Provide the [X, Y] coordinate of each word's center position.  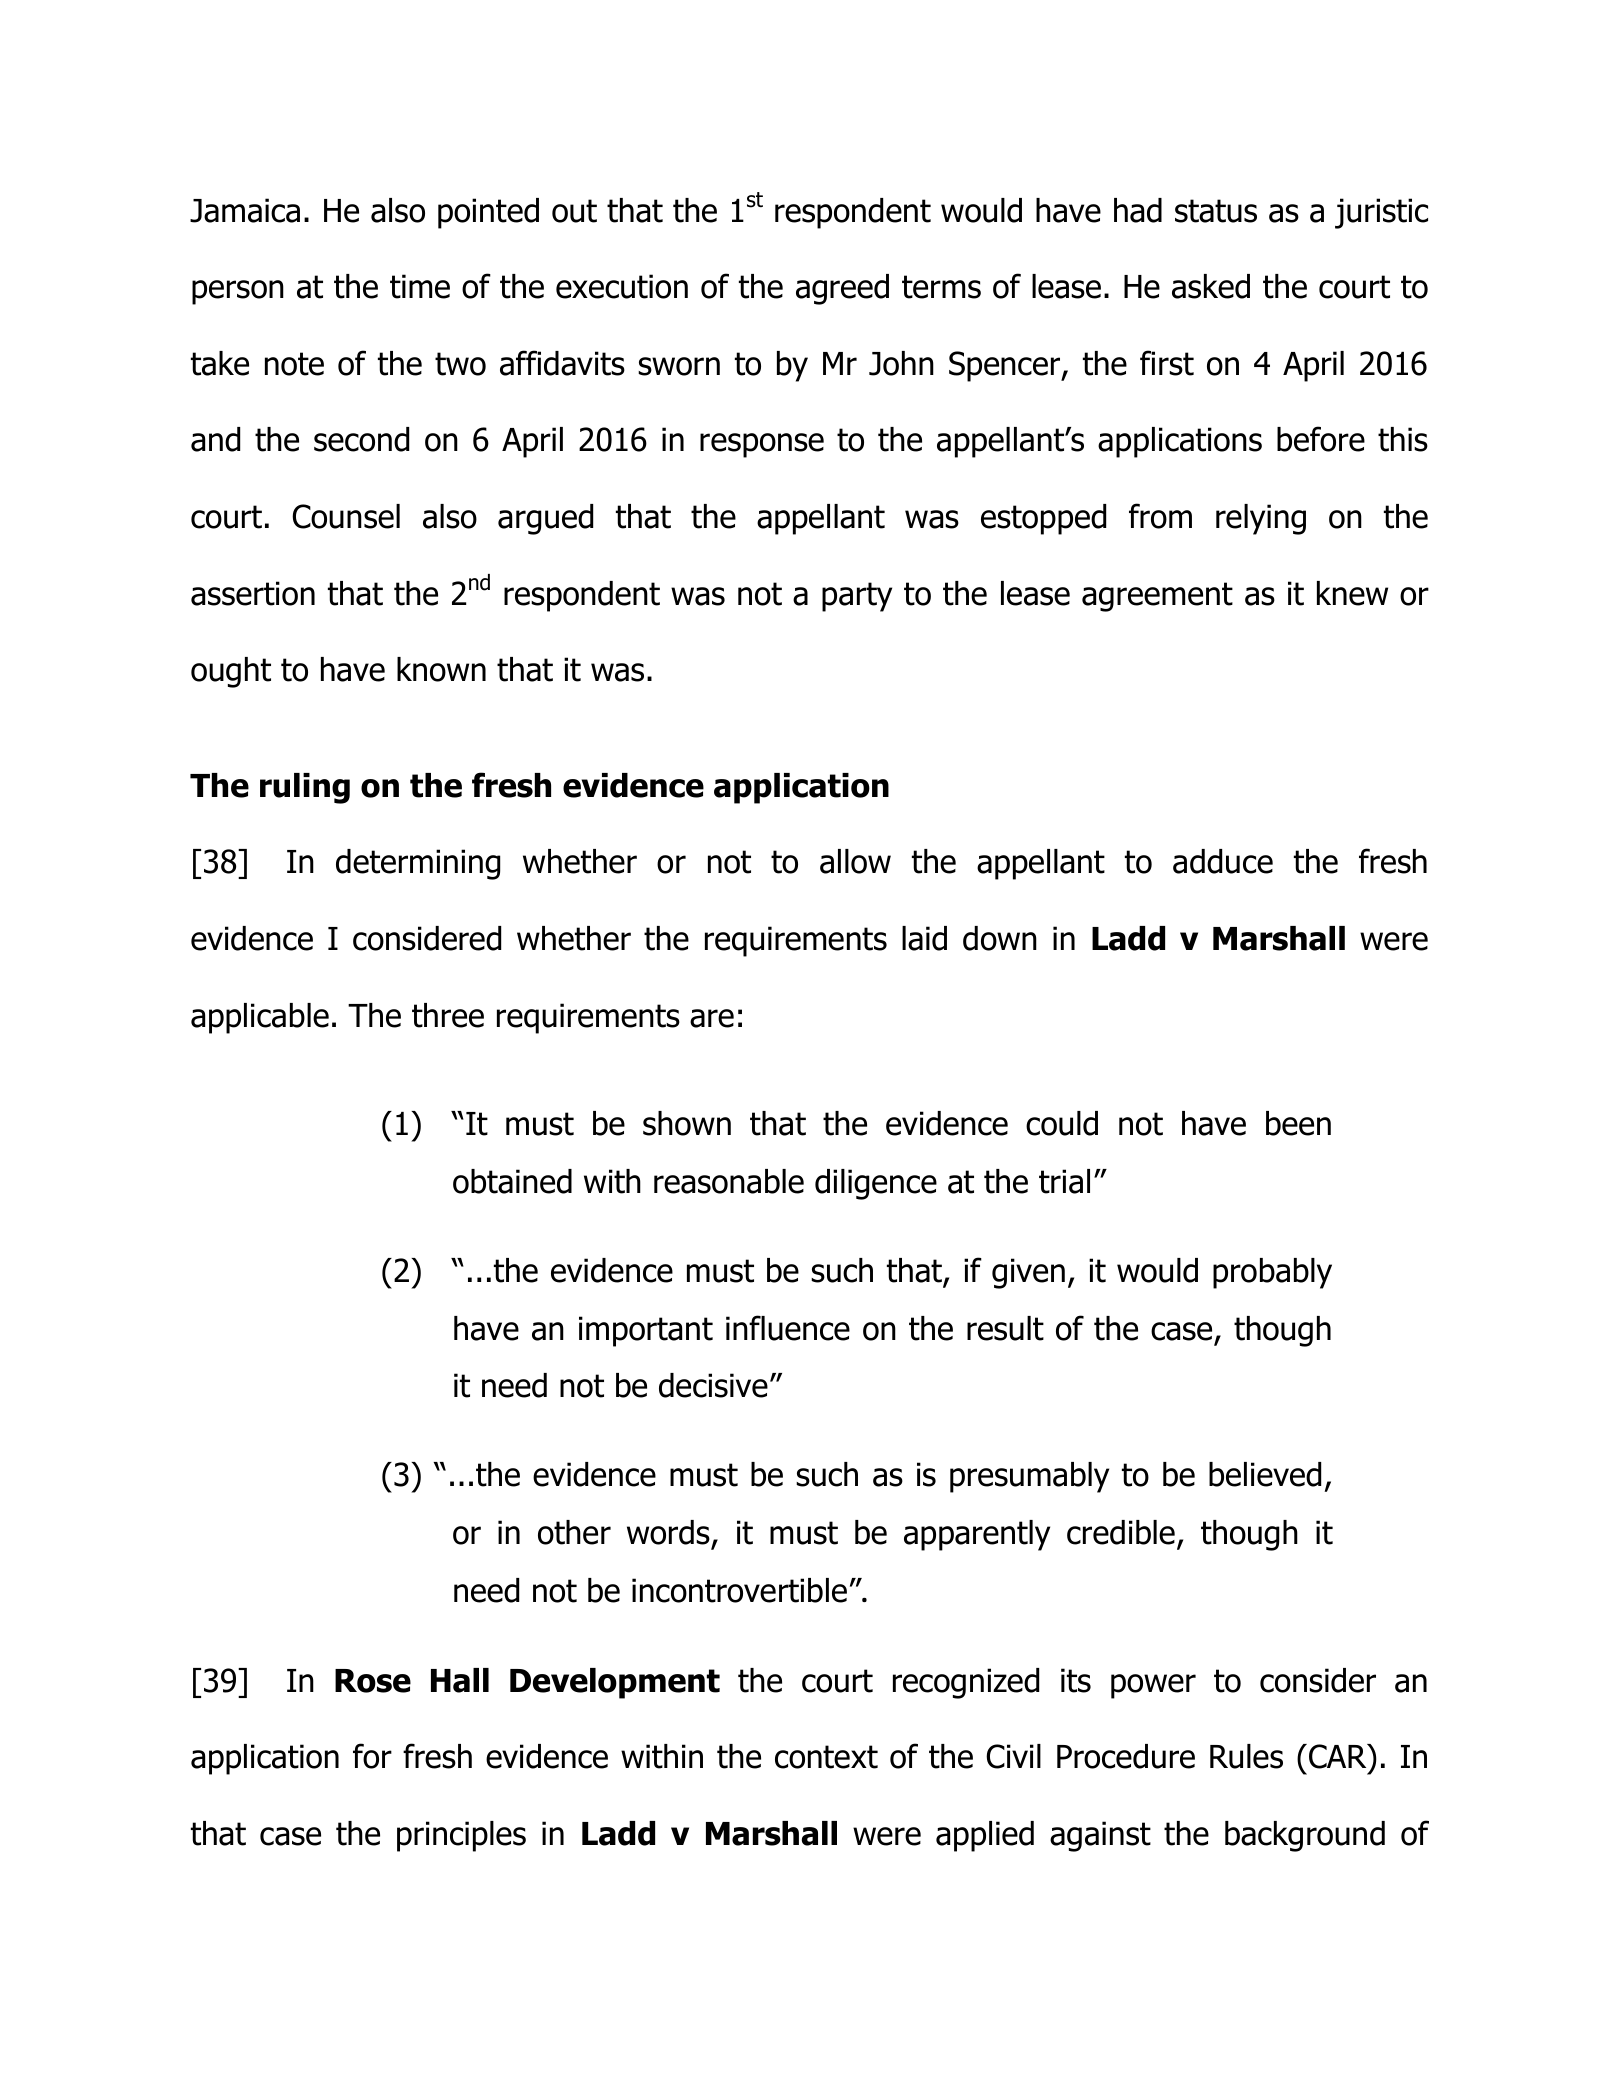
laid [924, 938]
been [1298, 1123]
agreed [842, 289]
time [420, 286]
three [448, 1015]
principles [461, 1836]
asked [1211, 286]
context [826, 1757]
